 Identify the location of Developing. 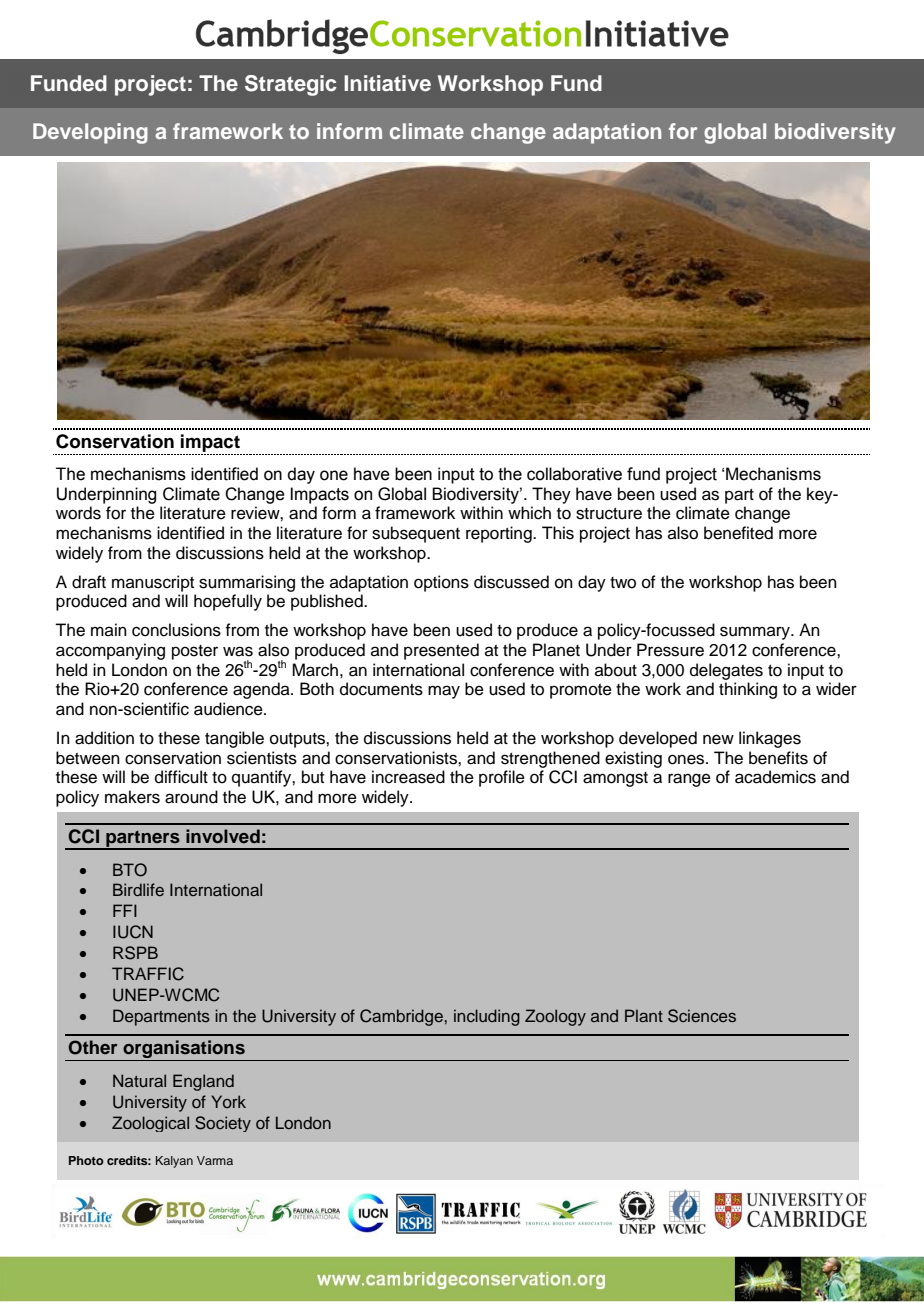
(90, 133).
